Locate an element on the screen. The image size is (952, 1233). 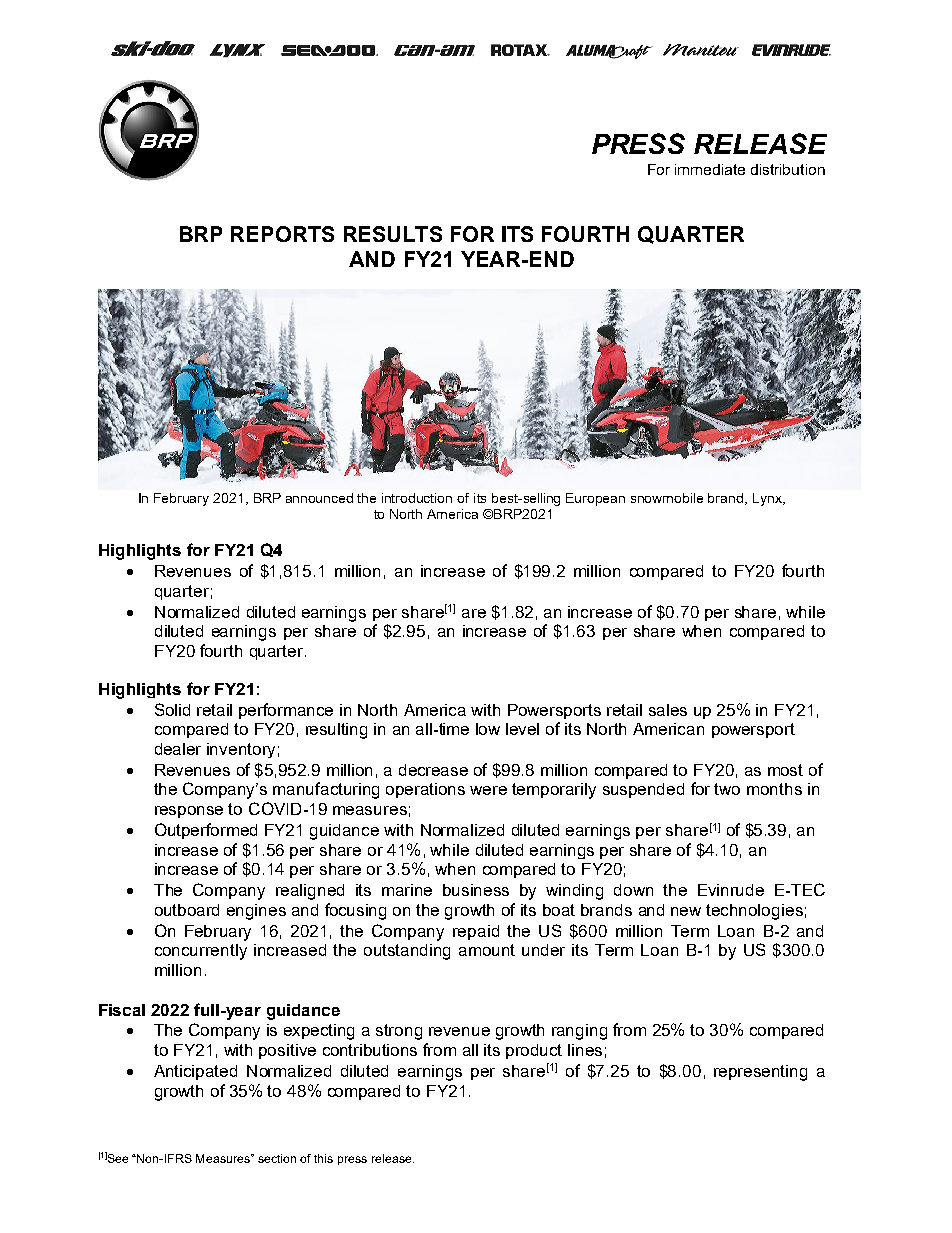
announced is located at coordinates (319, 498).
